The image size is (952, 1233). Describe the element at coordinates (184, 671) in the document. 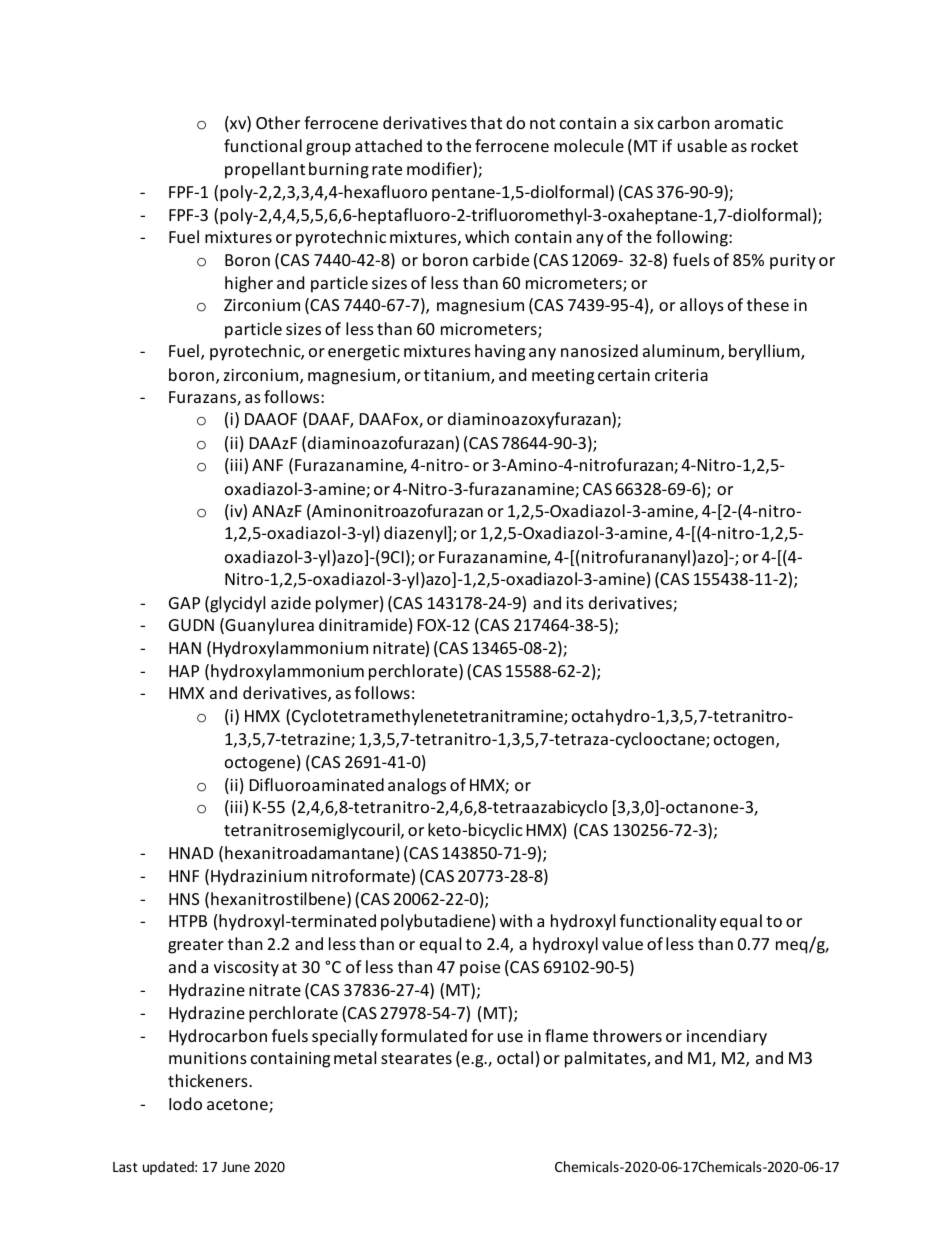

I see `HAP` at that location.
